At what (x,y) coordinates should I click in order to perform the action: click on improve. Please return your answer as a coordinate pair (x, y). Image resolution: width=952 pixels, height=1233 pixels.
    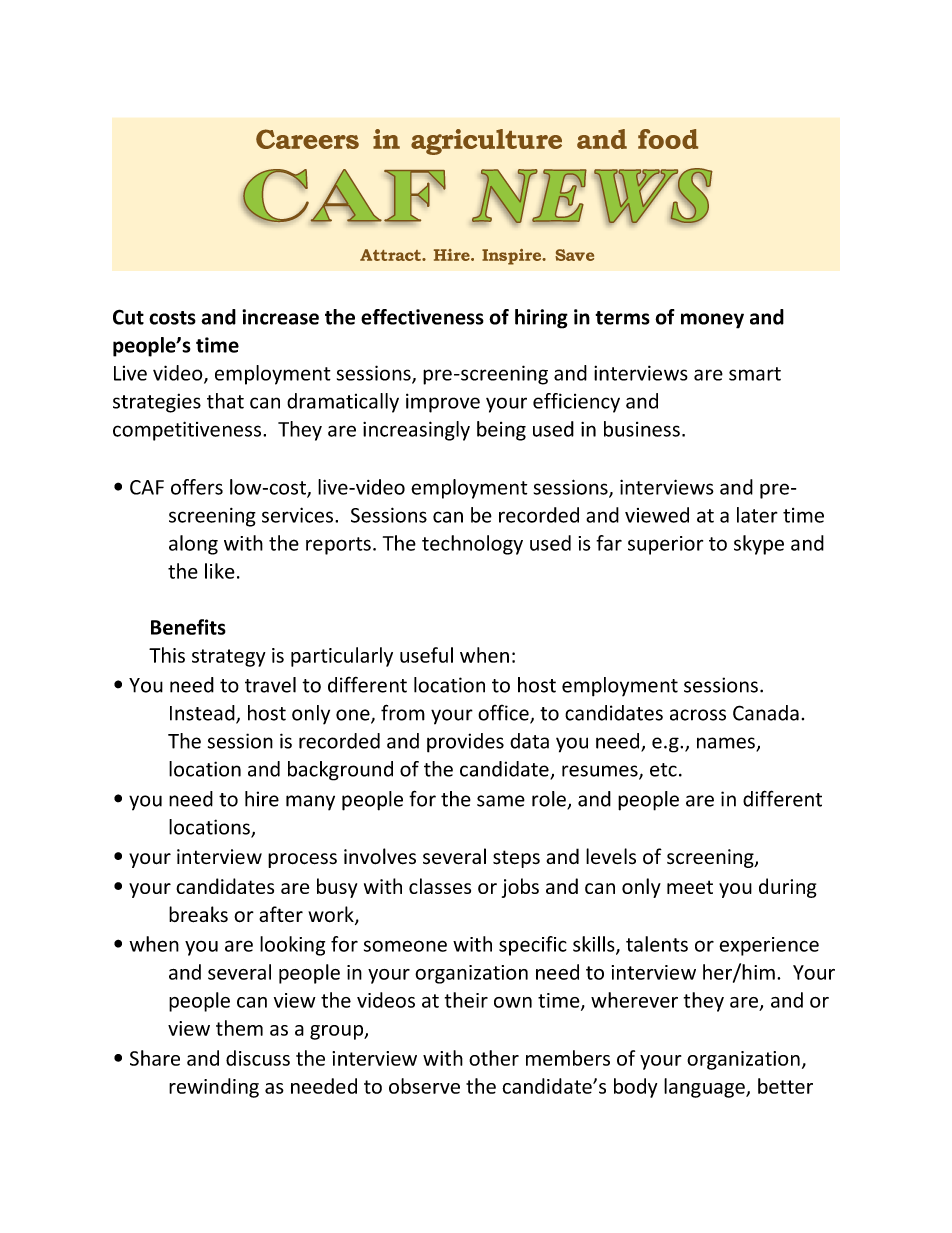
    Looking at the image, I should click on (443, 403).
